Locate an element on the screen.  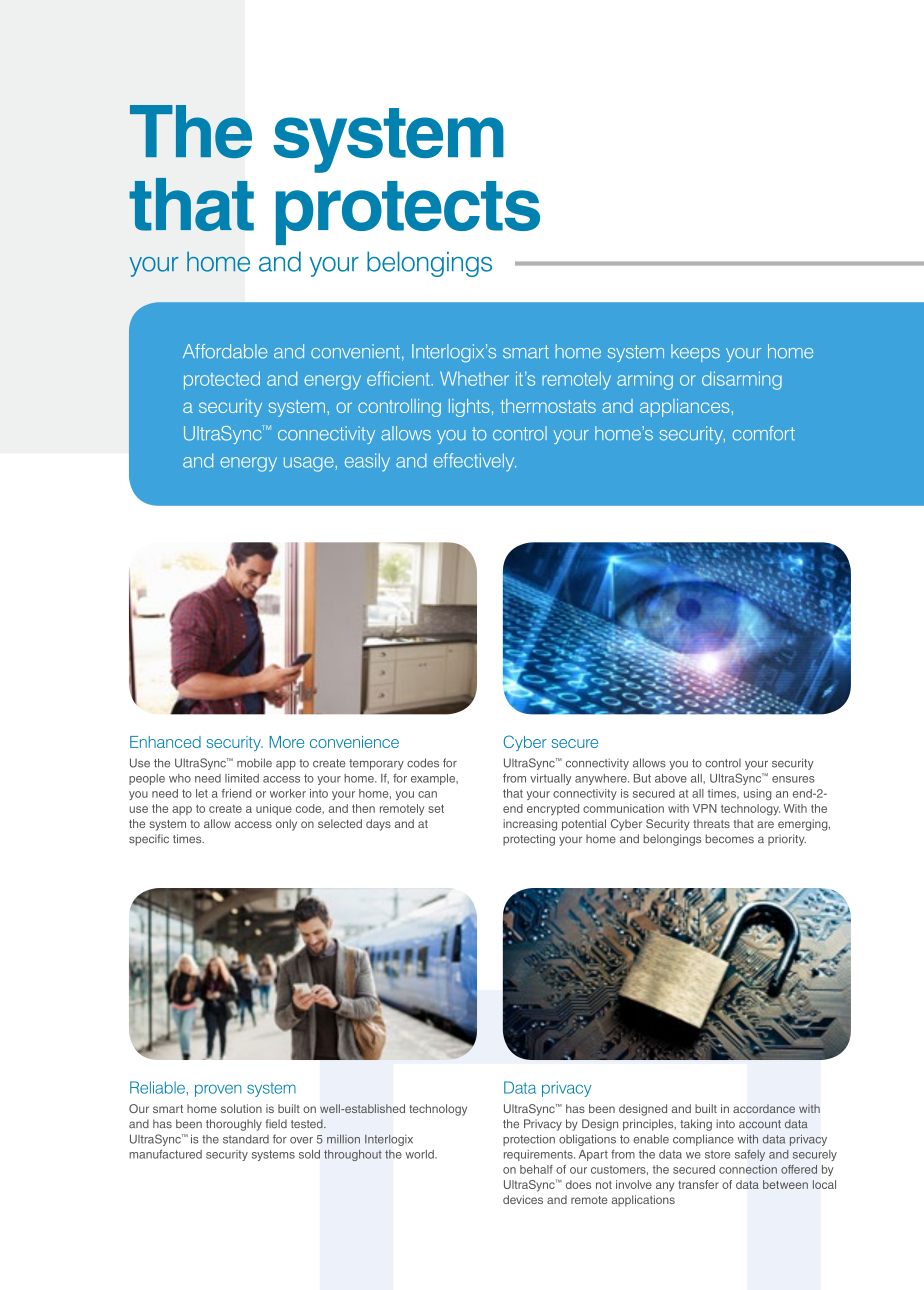
keeps is located at coordinates (695, 353).
